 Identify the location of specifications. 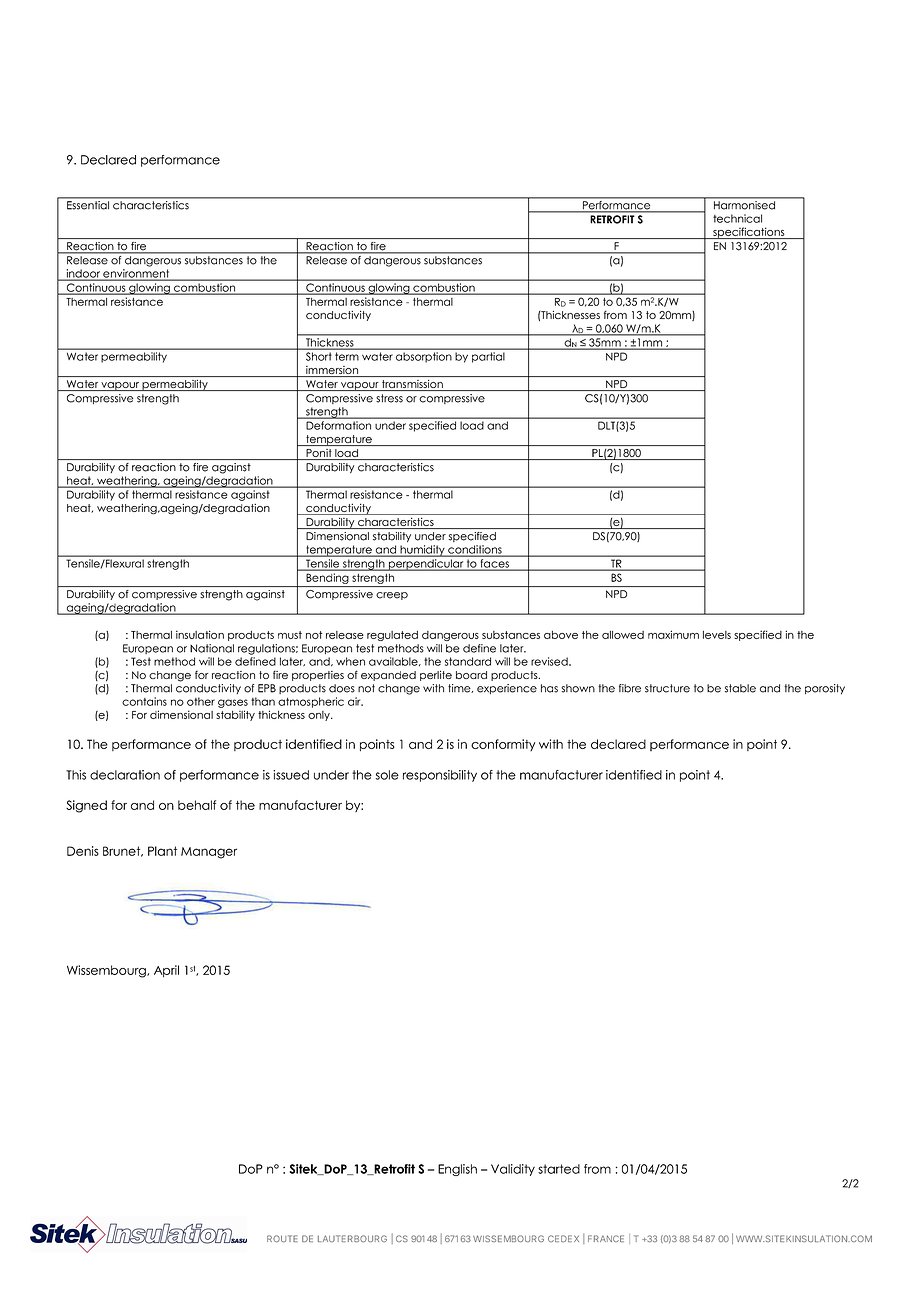
(749, 233).
